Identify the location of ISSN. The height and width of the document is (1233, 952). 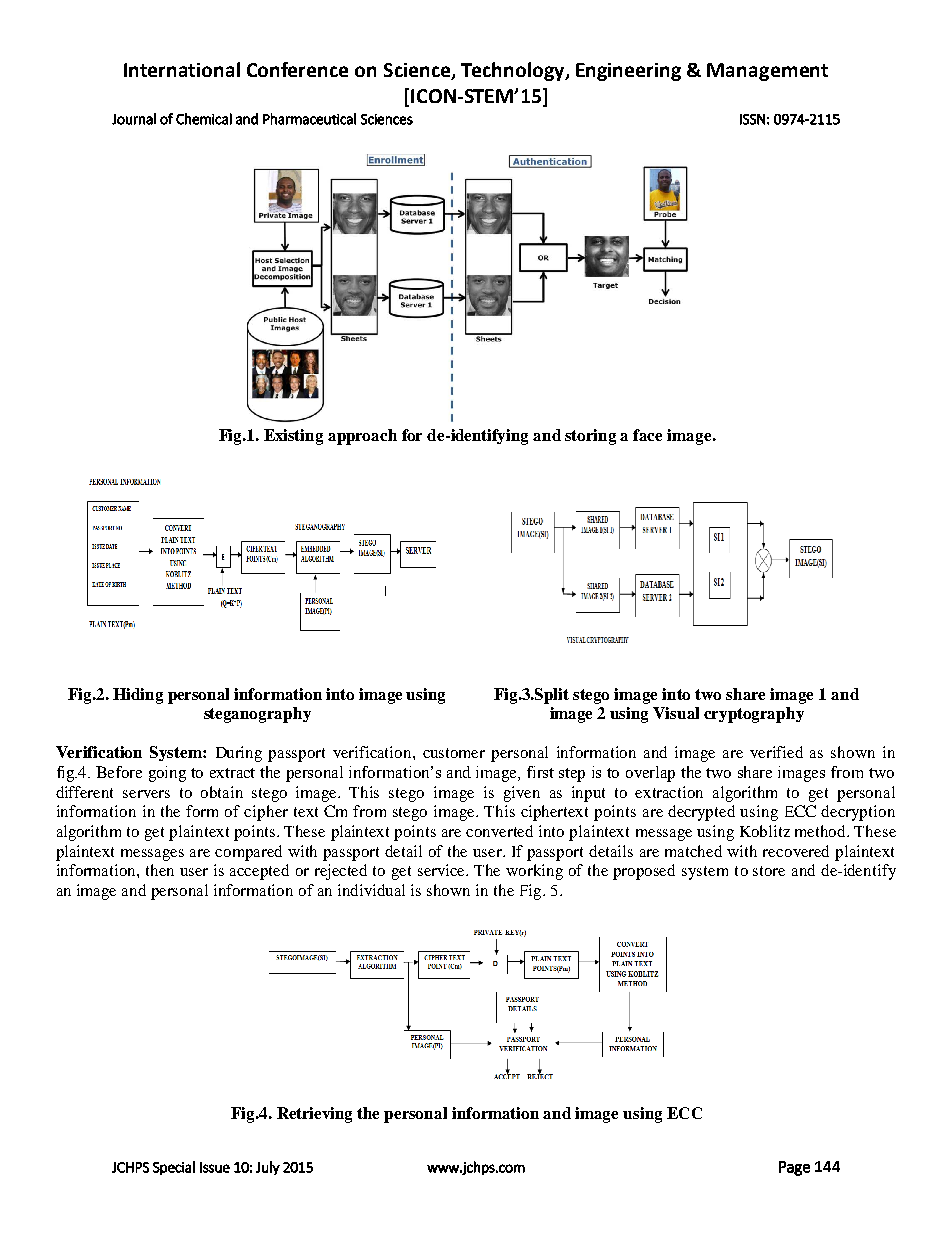
(752, 119).
